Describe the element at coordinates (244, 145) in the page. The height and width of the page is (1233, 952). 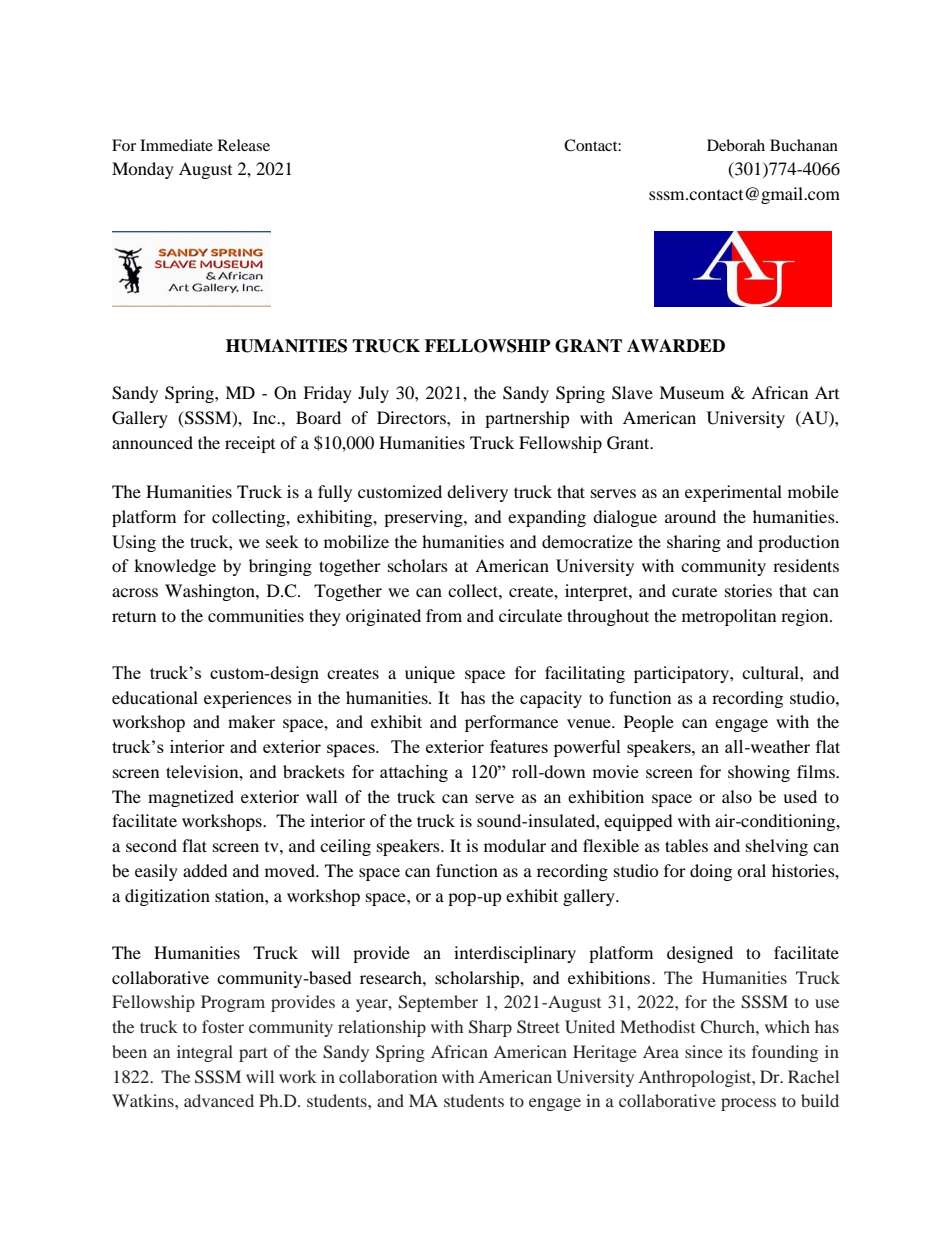
I see `Release` at that location.
